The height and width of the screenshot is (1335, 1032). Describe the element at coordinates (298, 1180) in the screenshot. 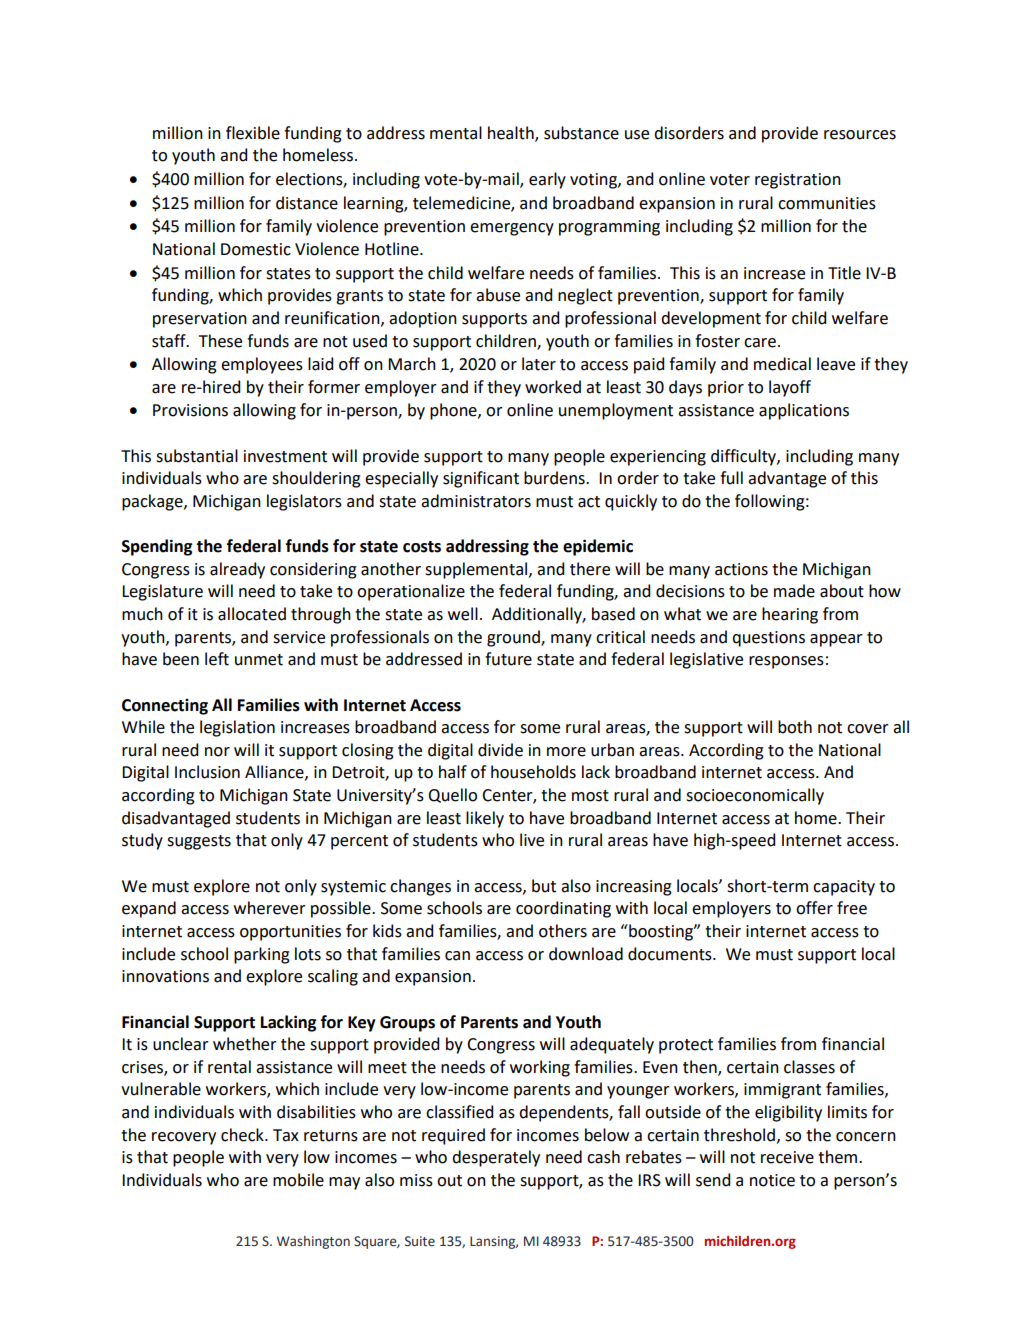

I see `mobile` at that location.
